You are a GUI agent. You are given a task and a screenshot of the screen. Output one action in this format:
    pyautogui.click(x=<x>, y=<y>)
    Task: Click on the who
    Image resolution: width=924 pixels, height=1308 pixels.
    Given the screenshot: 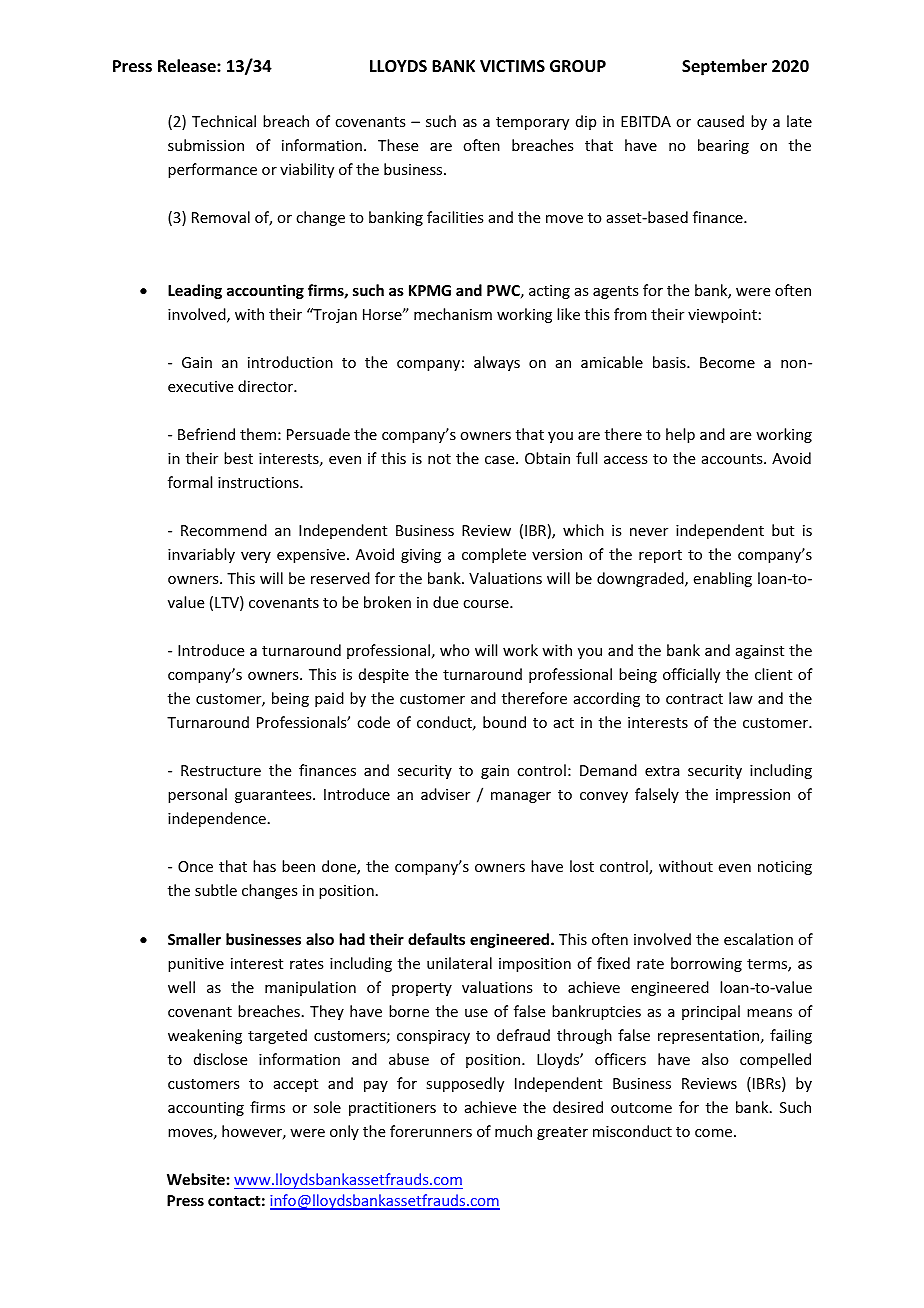 What is the action you would take?
    pyautogui.click(x=455, y=650)
